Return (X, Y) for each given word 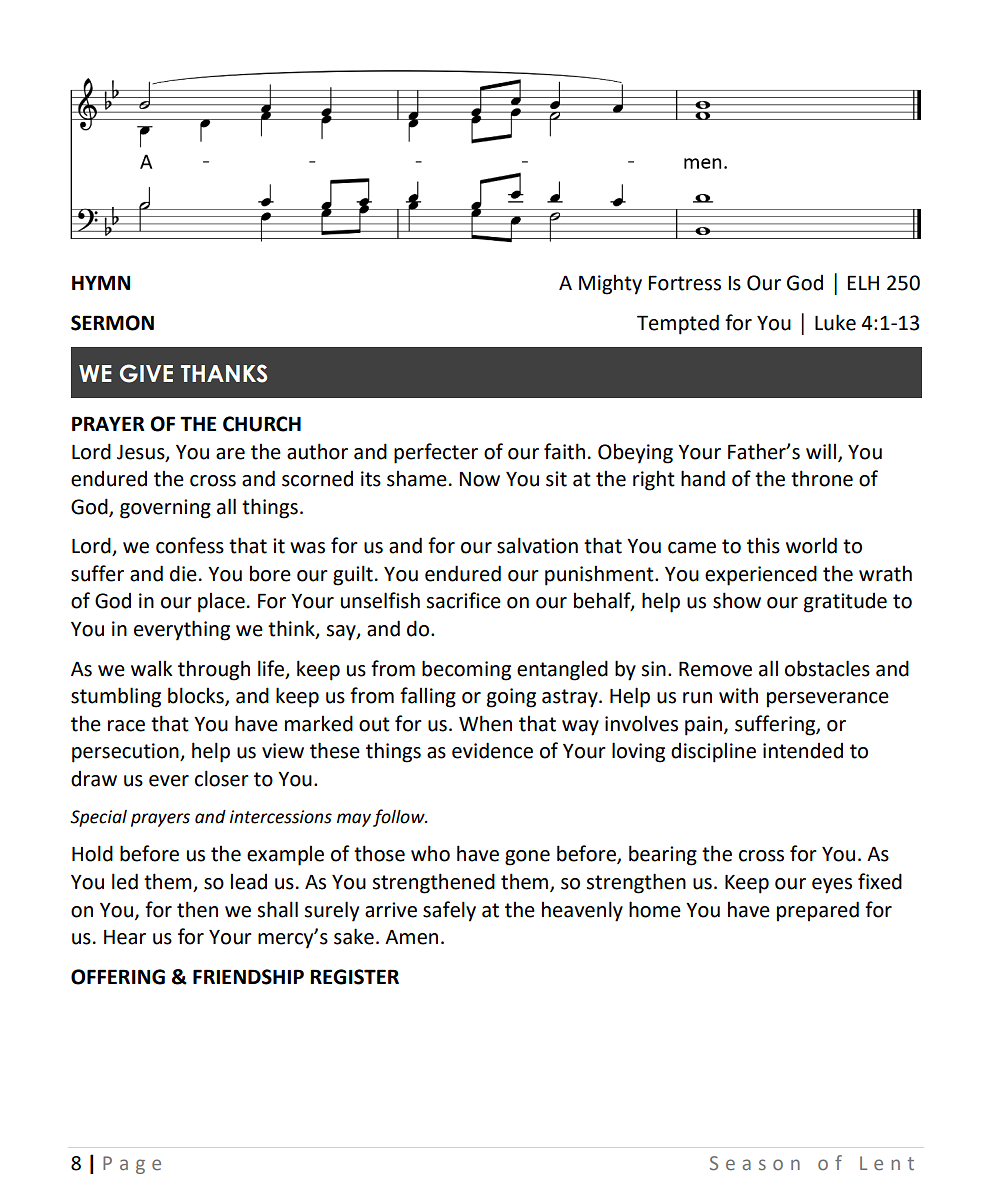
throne (822, 478)
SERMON (112, 323)
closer (222, 778)
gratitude (845, 603)
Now (479, 479)
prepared (818, 911)
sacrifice (463, 600)
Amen (411, 937)
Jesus (142, 453)
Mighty (610, 285)
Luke (835, 322)
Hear (125, 937)
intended (803, 751)
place (221, 603)
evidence (492, 750)
